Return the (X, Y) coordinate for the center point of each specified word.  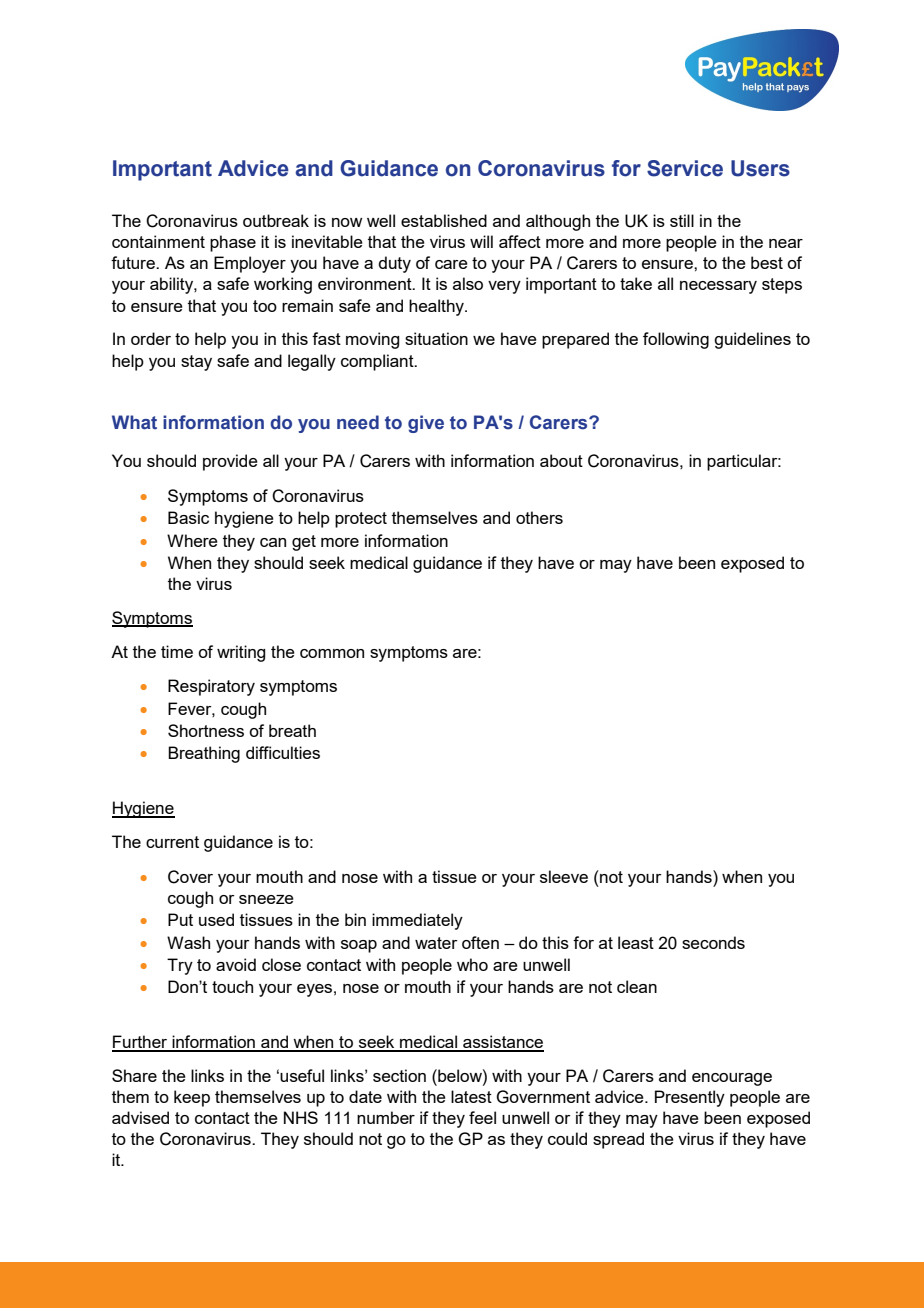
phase (233, 243)
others (539, 517)
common (332, 653)
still (682, 220)
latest (471, 1096)
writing (241, 653)
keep (192, 1098)
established (444, 220)
